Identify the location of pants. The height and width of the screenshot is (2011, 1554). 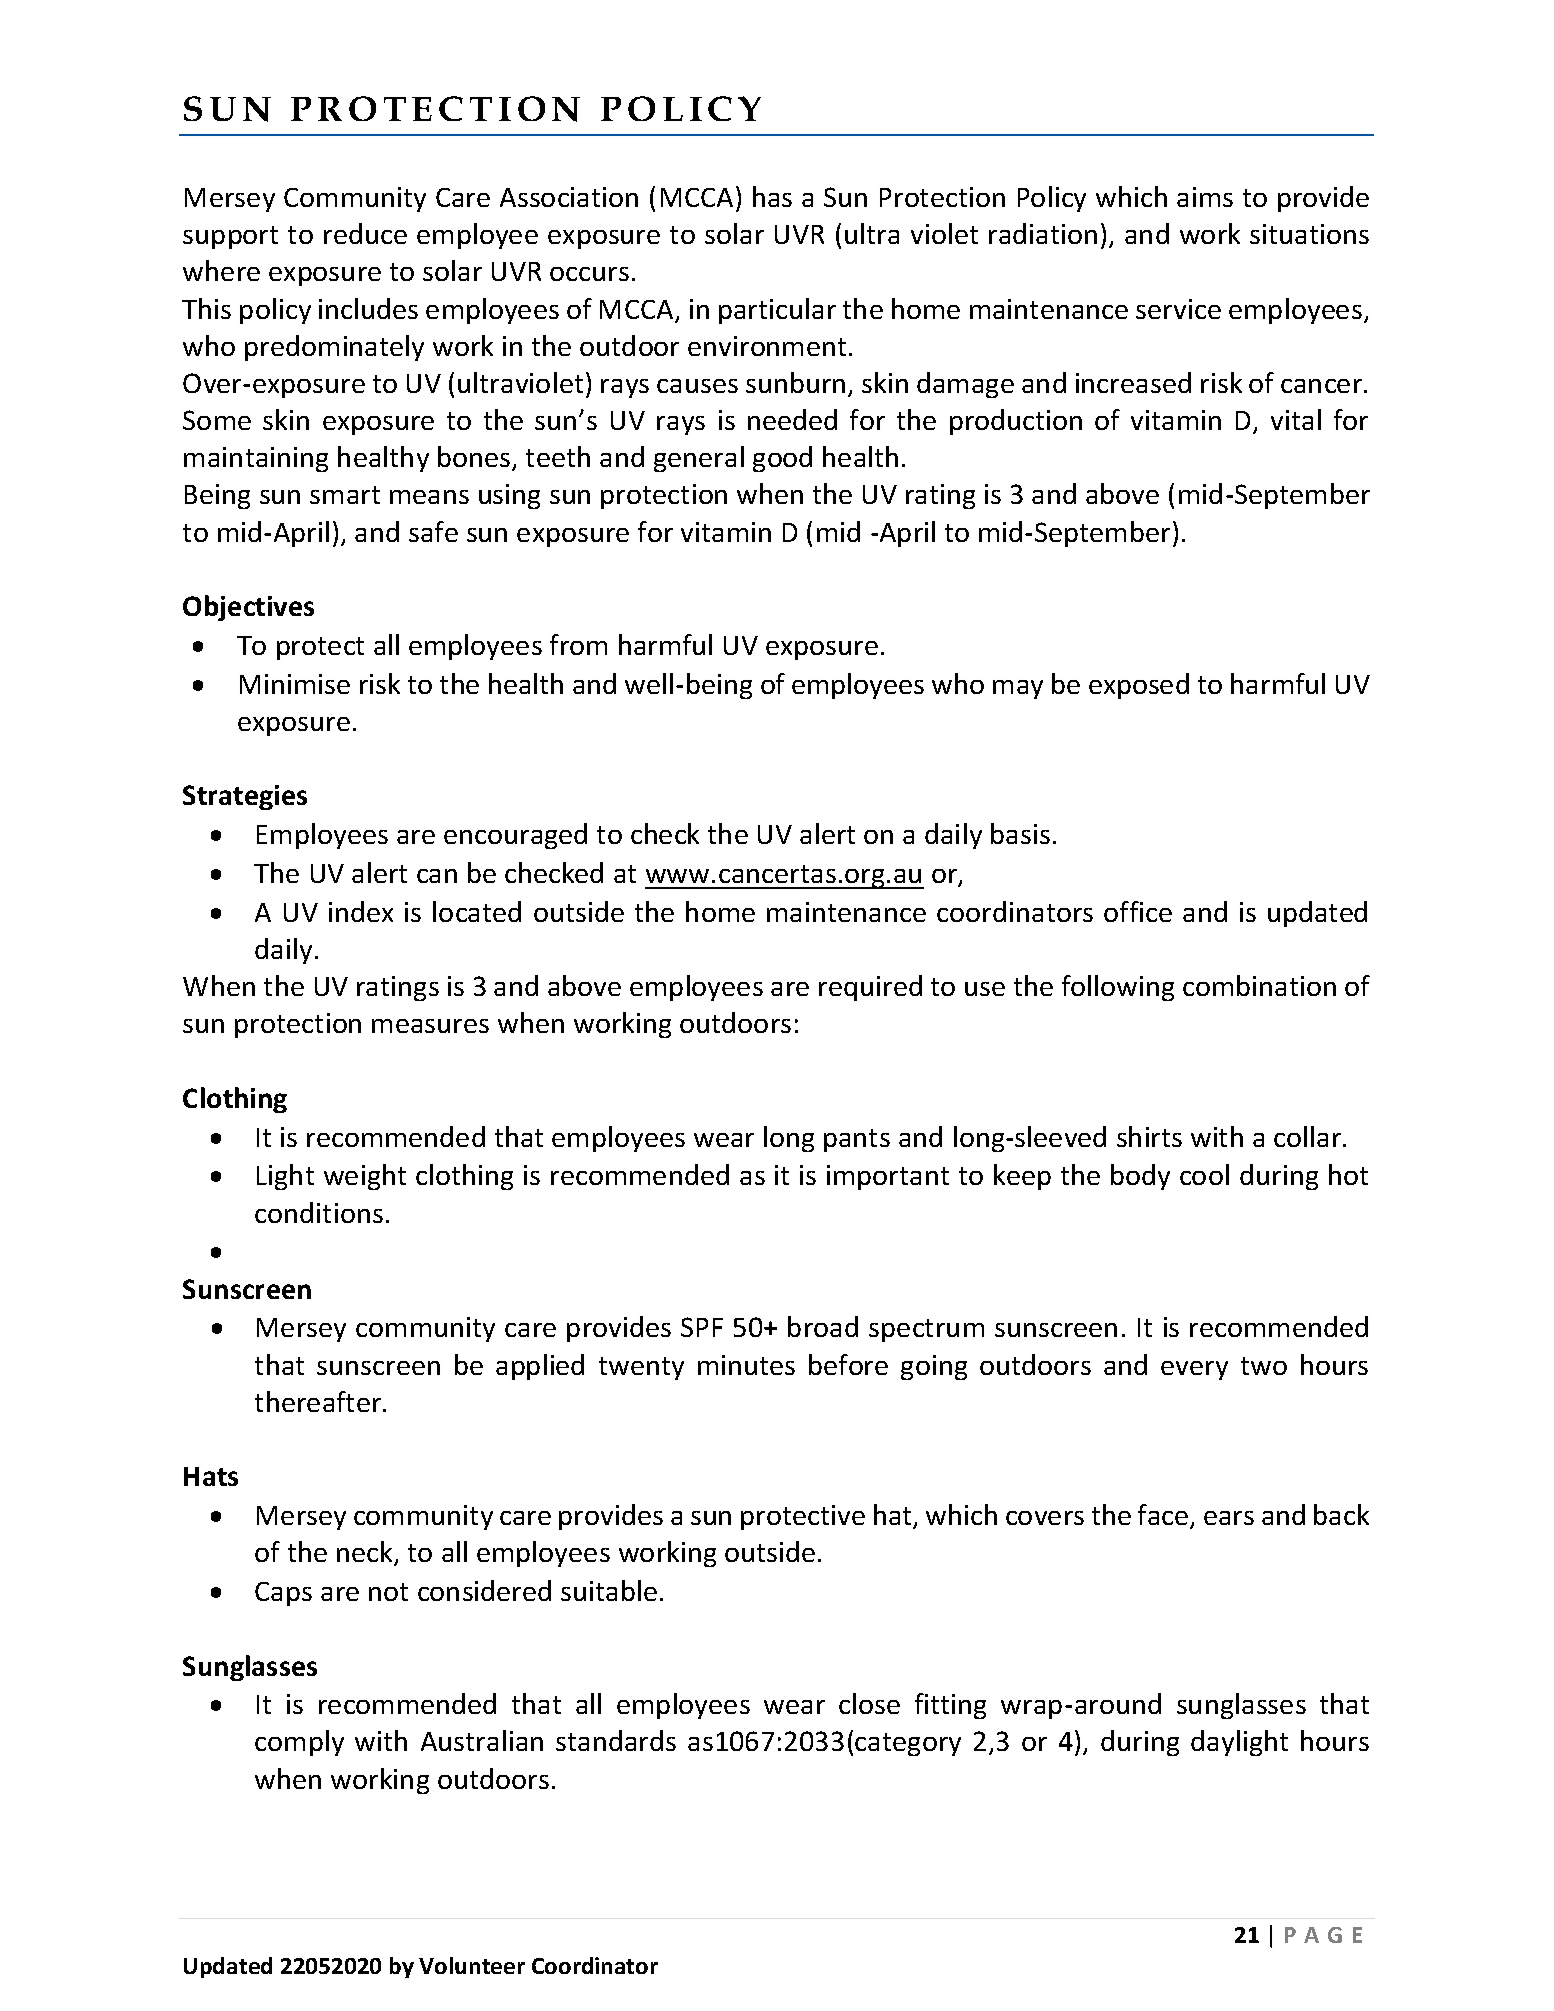
(857, 1140).
